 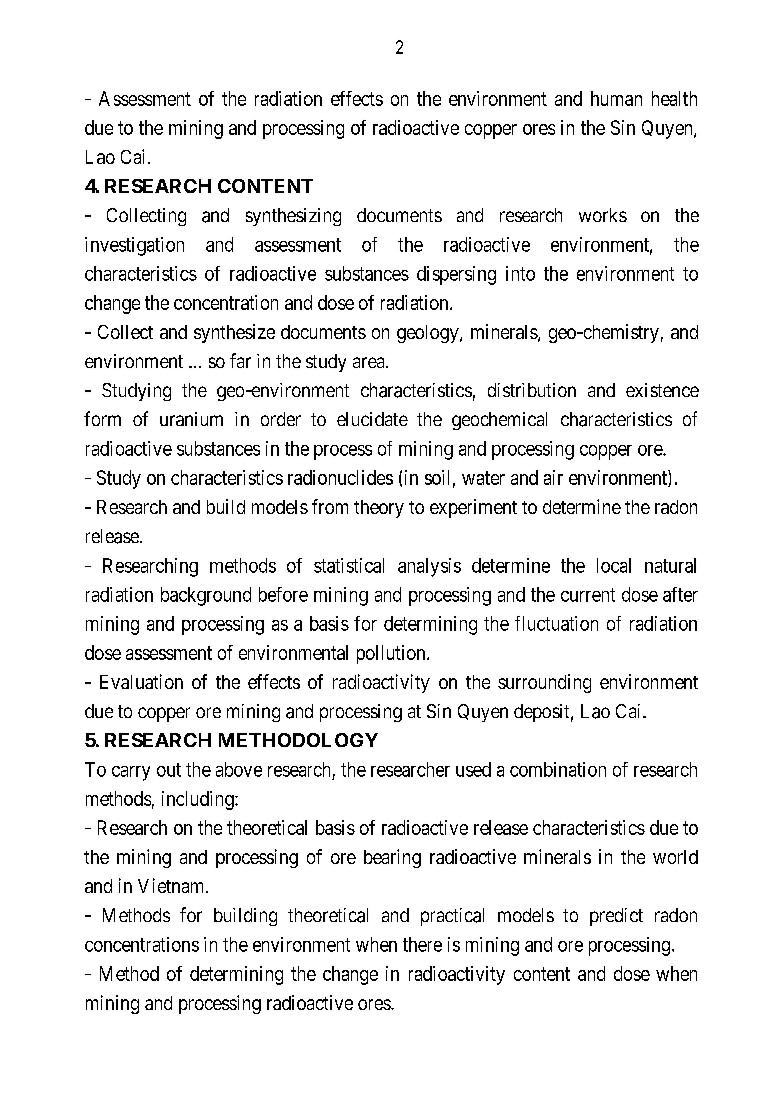 I want to click on used, so click(x=473, y=769).
